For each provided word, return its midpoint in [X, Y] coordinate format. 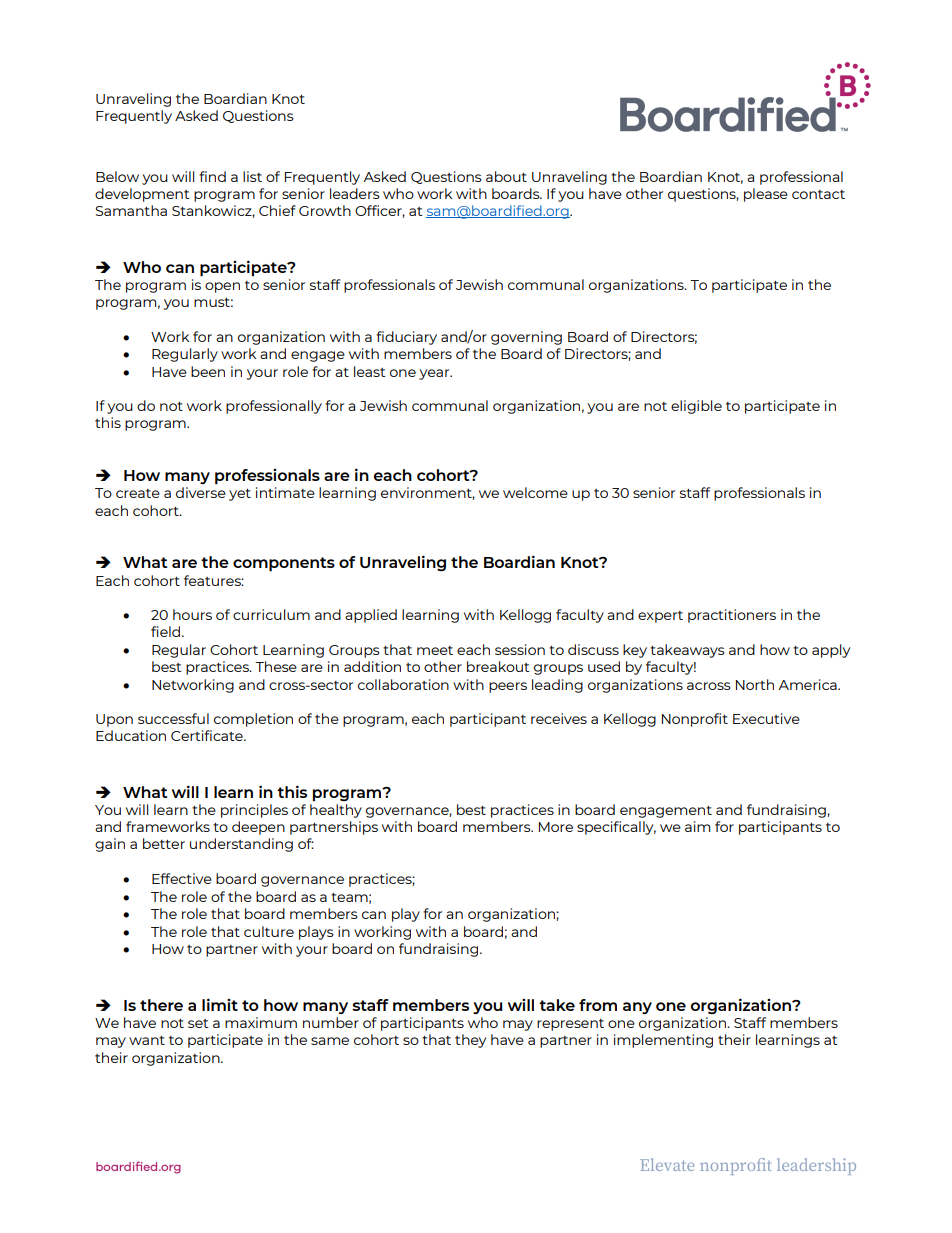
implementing [663, 1041]
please [766, 195]
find [212, 176]
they [470, 1041]
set [198, 1023]
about [506, 176]
